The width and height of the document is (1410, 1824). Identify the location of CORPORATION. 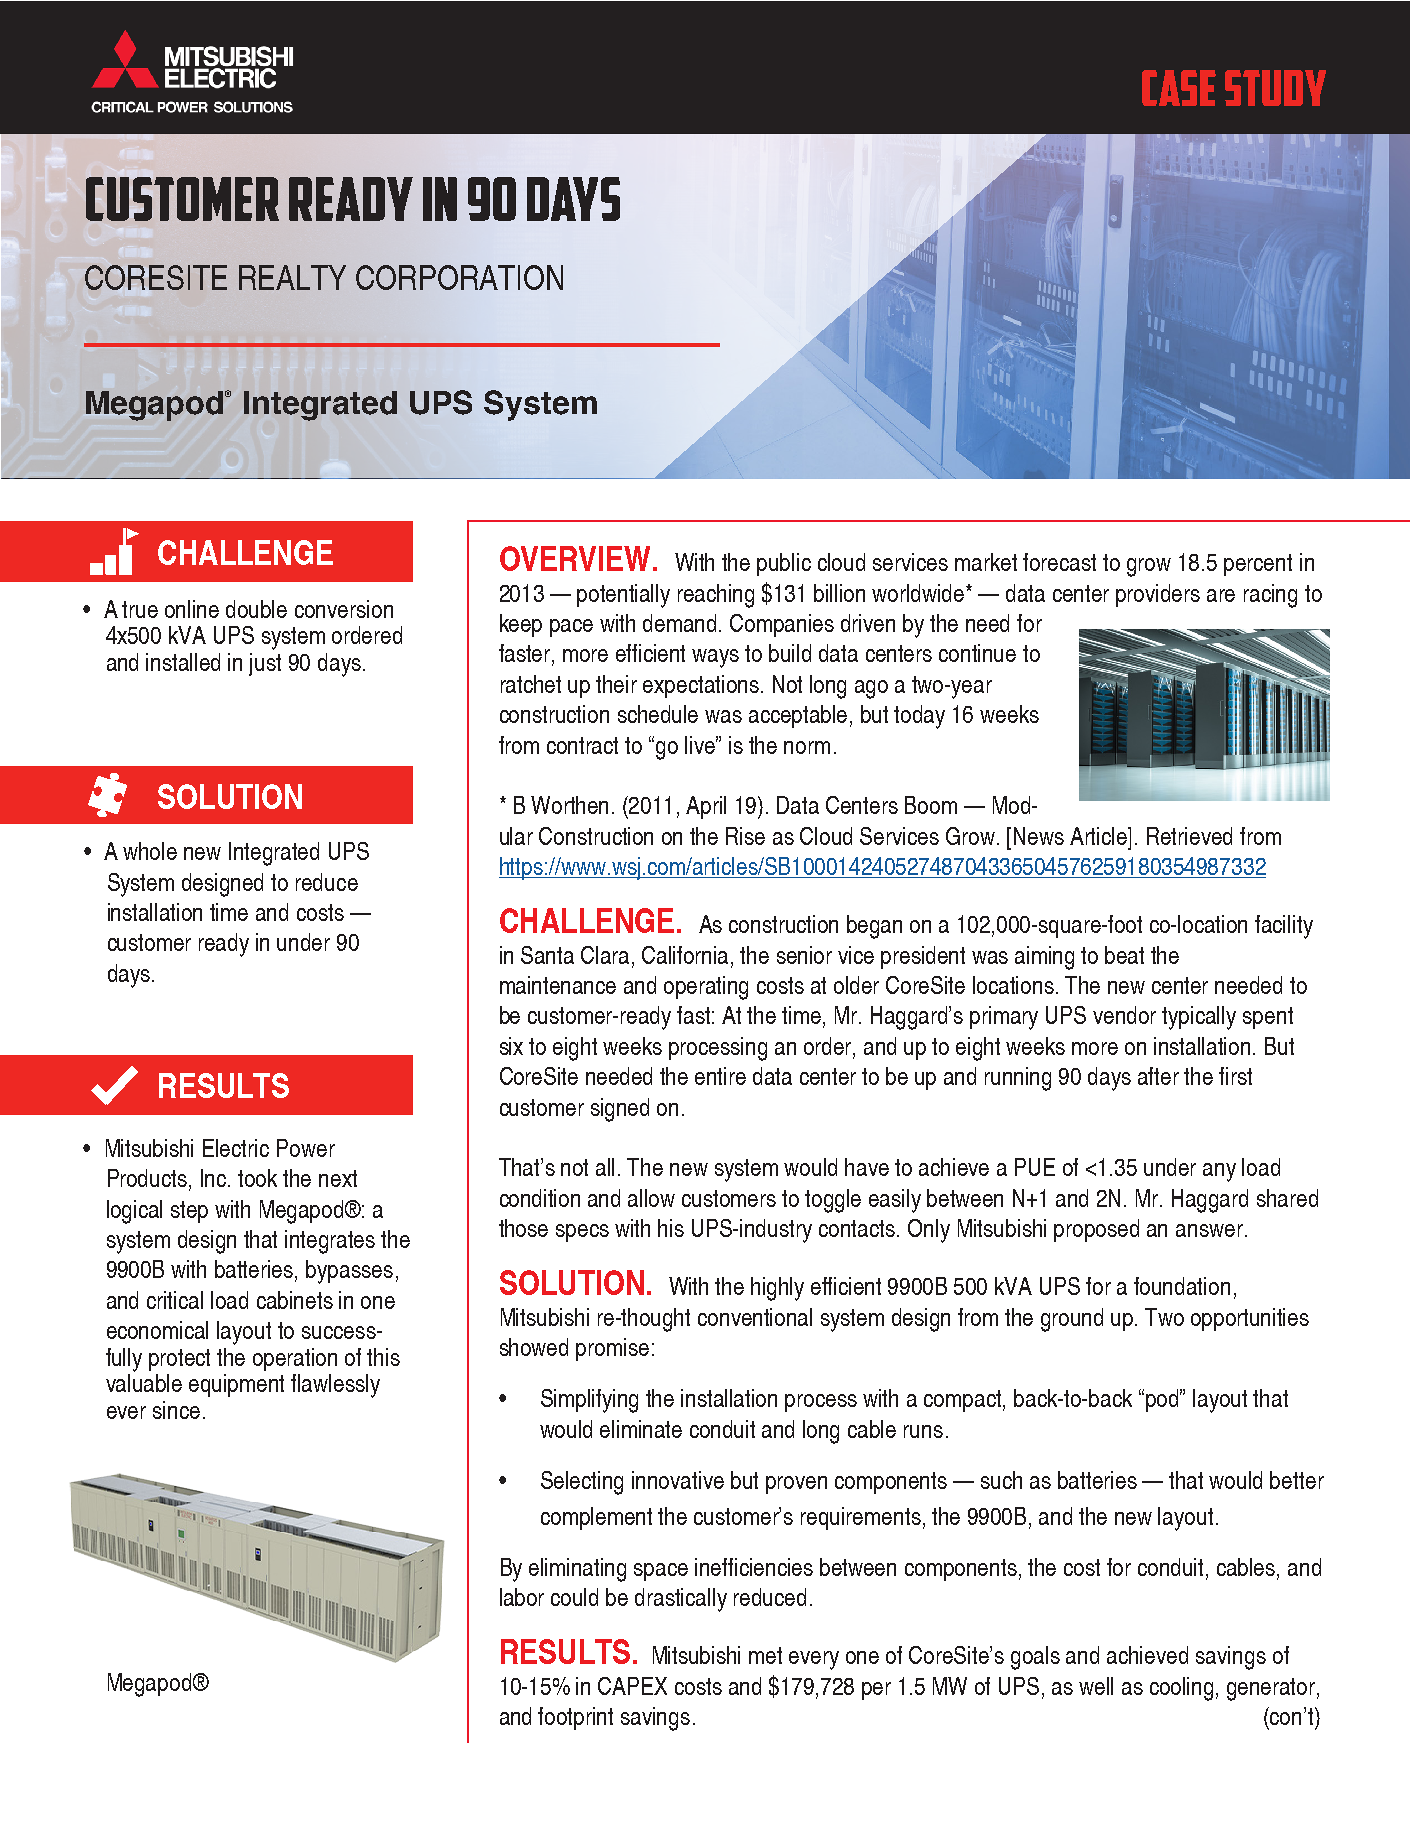
(459, 277).
